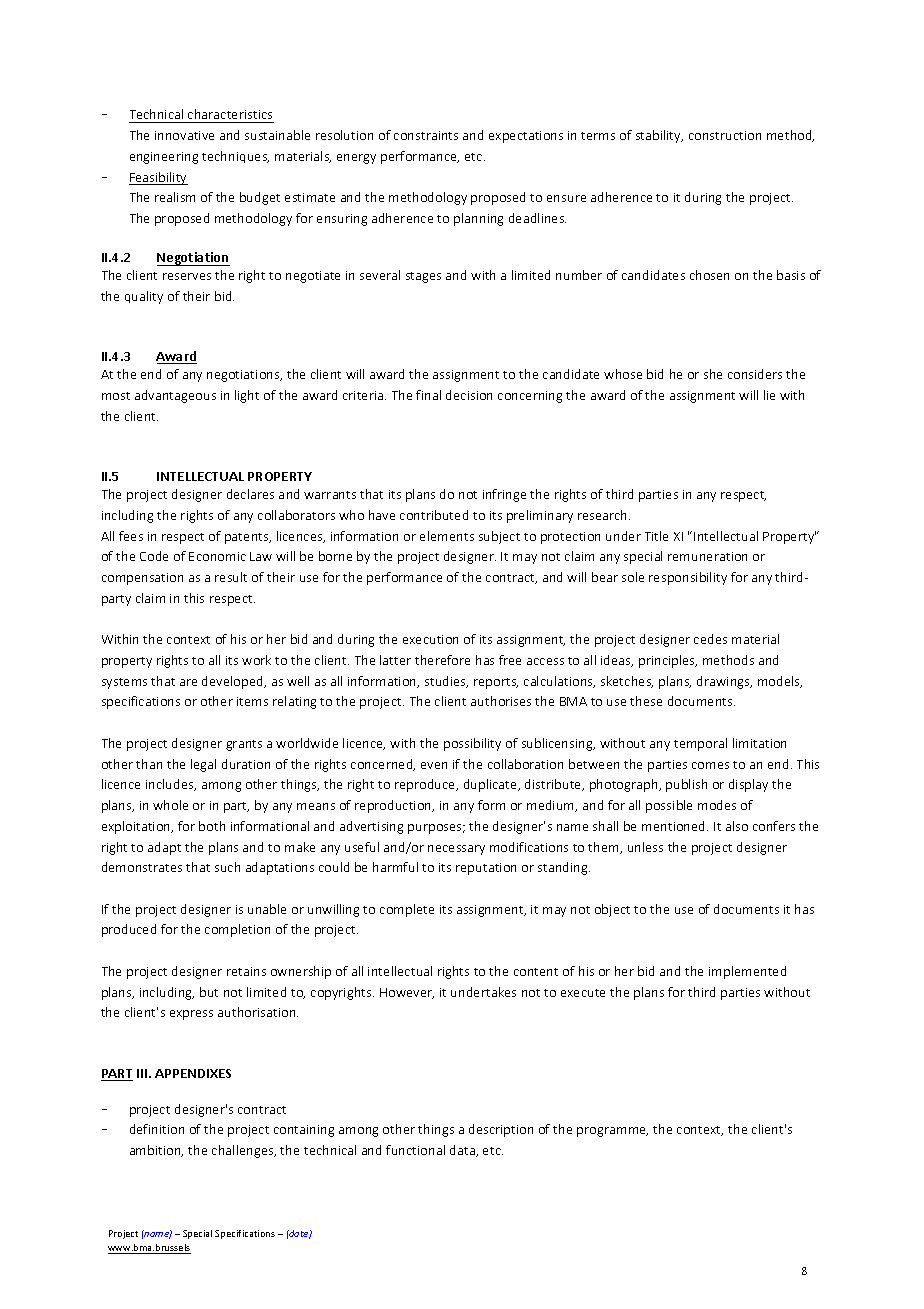 The image size is (924, 1309). Describe the element at coordinates (184, 135) in the page. I see `innovative` at that location.
